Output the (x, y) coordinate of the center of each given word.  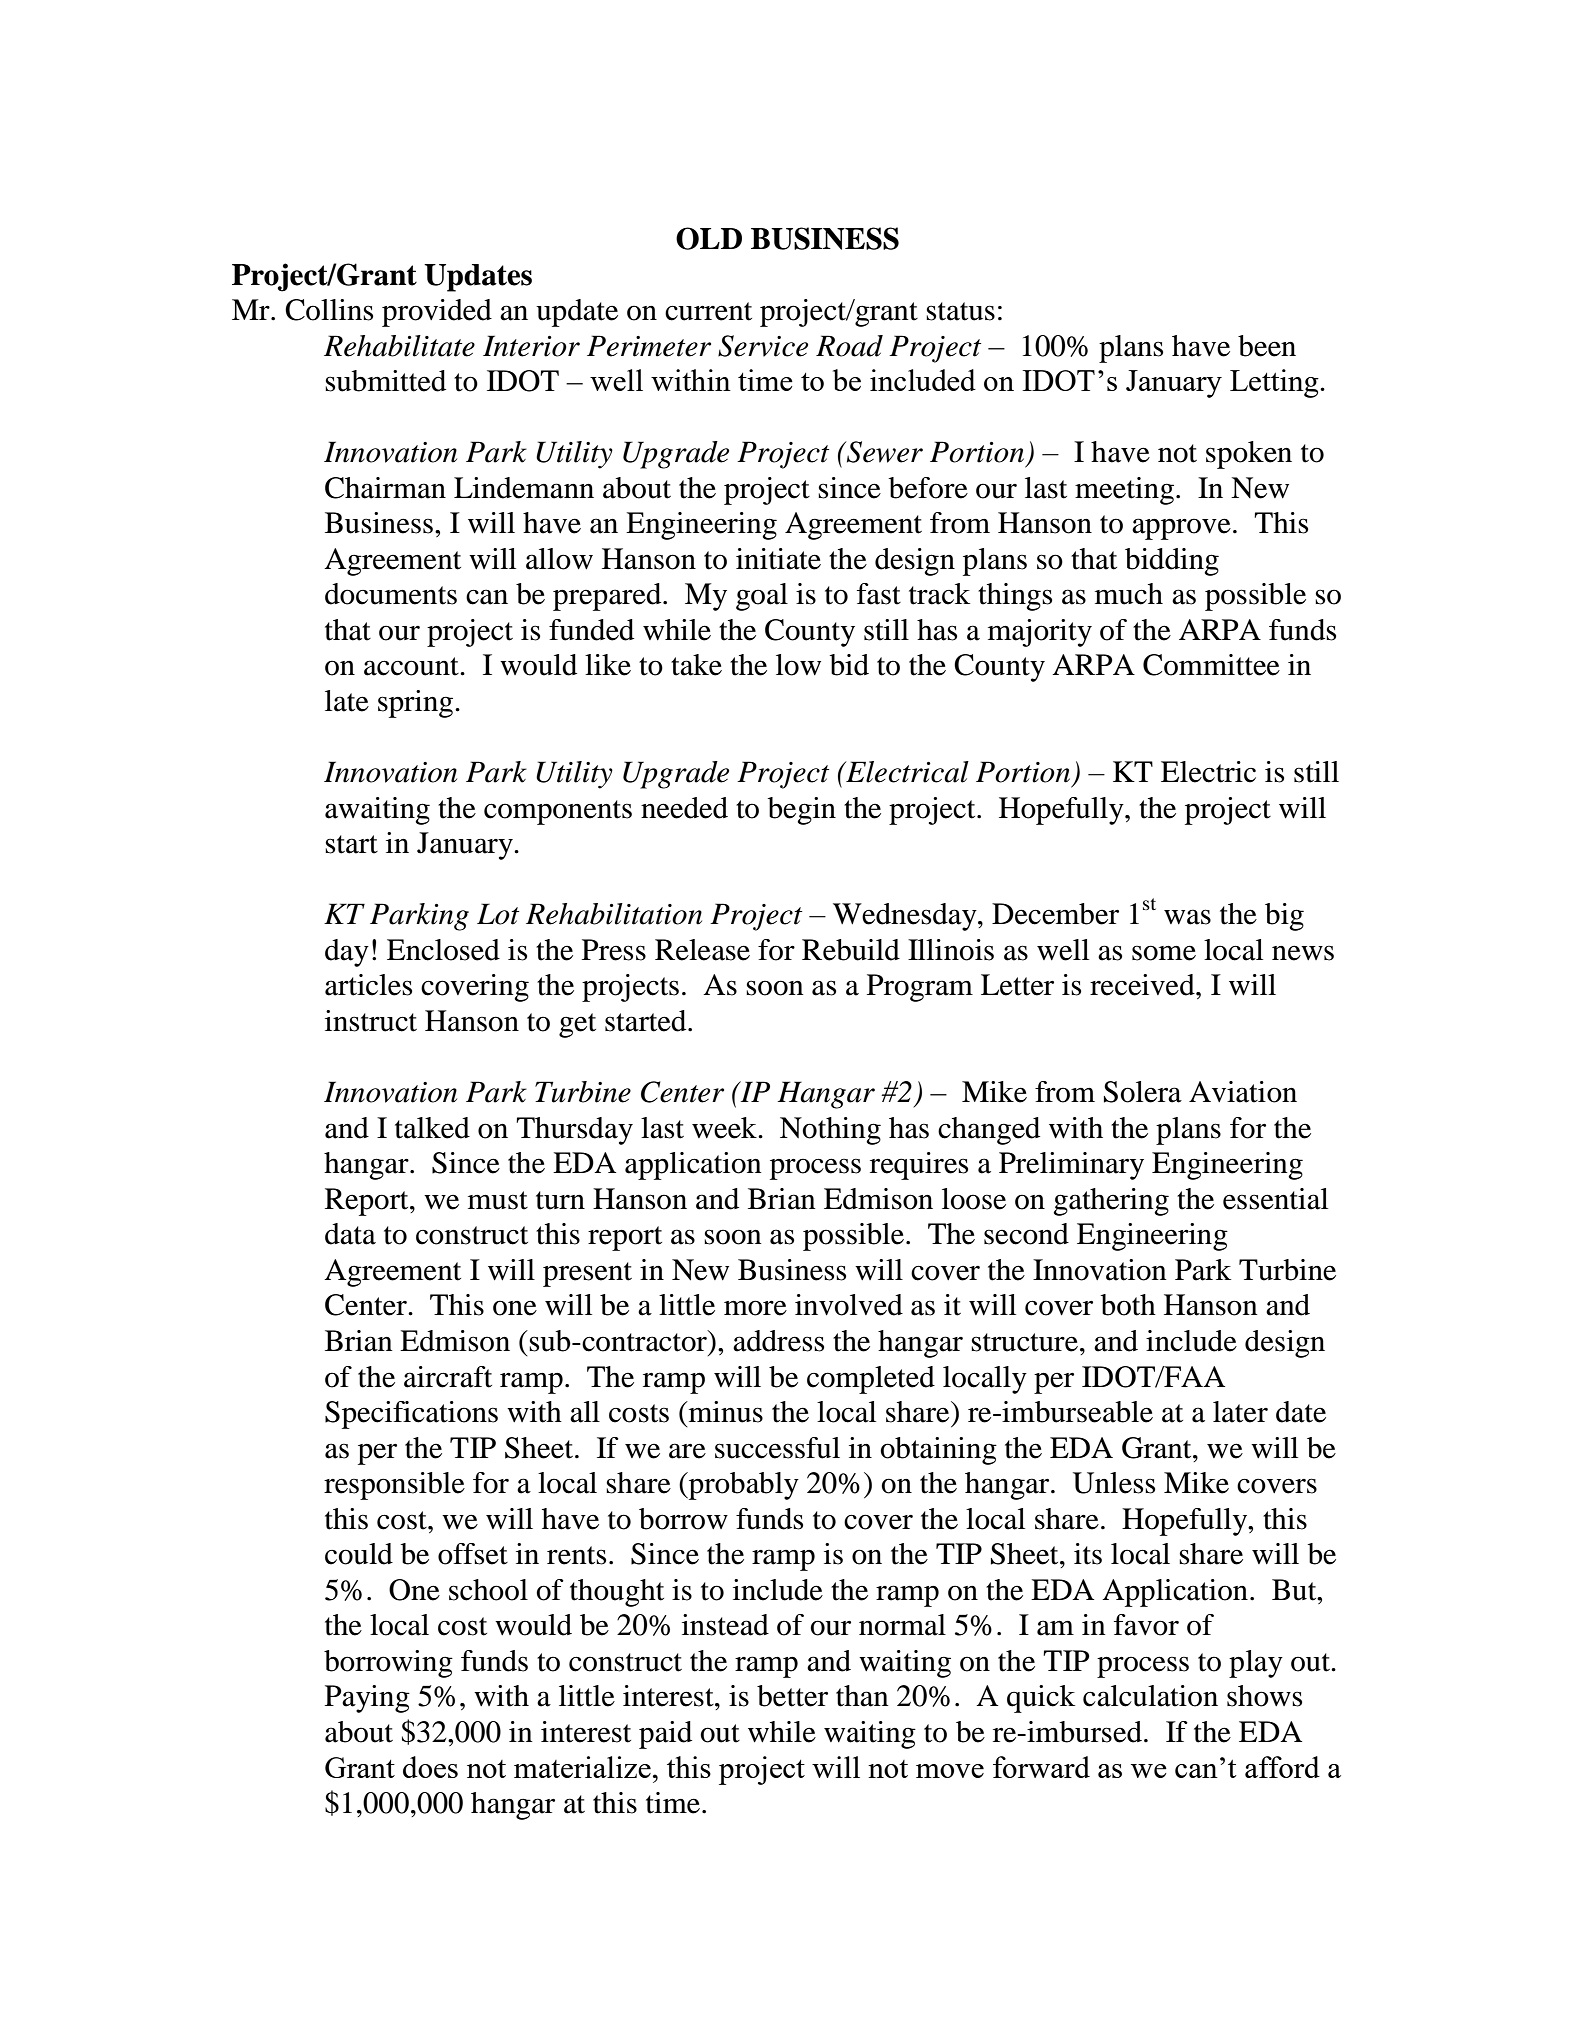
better (792, 1696)
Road (849, 346)
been (1267, 346)
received (1143, 985)
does (430, 1767)
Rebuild (851, 950)
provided (437, 313)
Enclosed (443, 950)
